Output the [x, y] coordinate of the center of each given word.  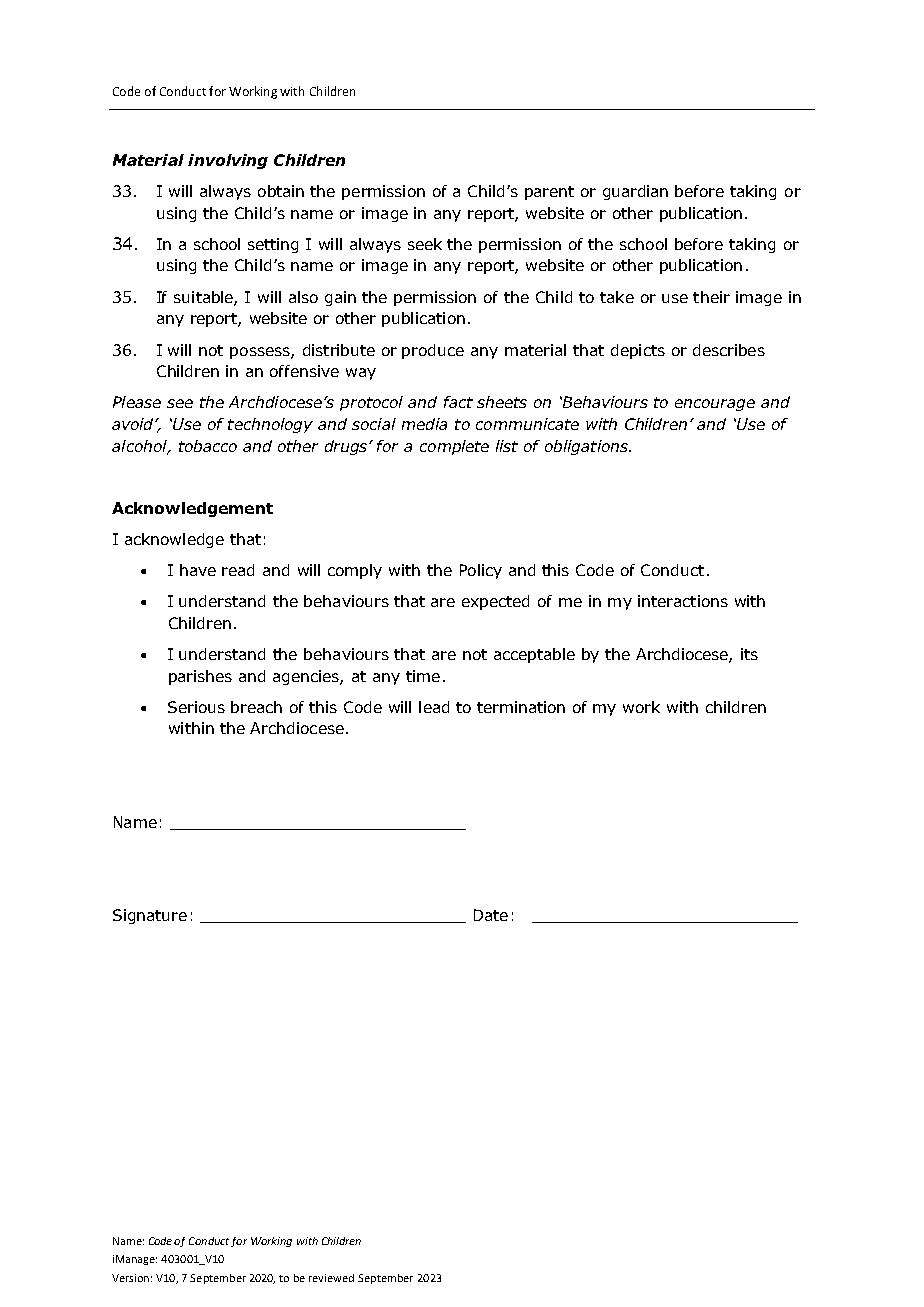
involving [228, 161]
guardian [635, 192]
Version [130, 1278]
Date [491, 915]
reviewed [331, 1278]
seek [425, 244]
